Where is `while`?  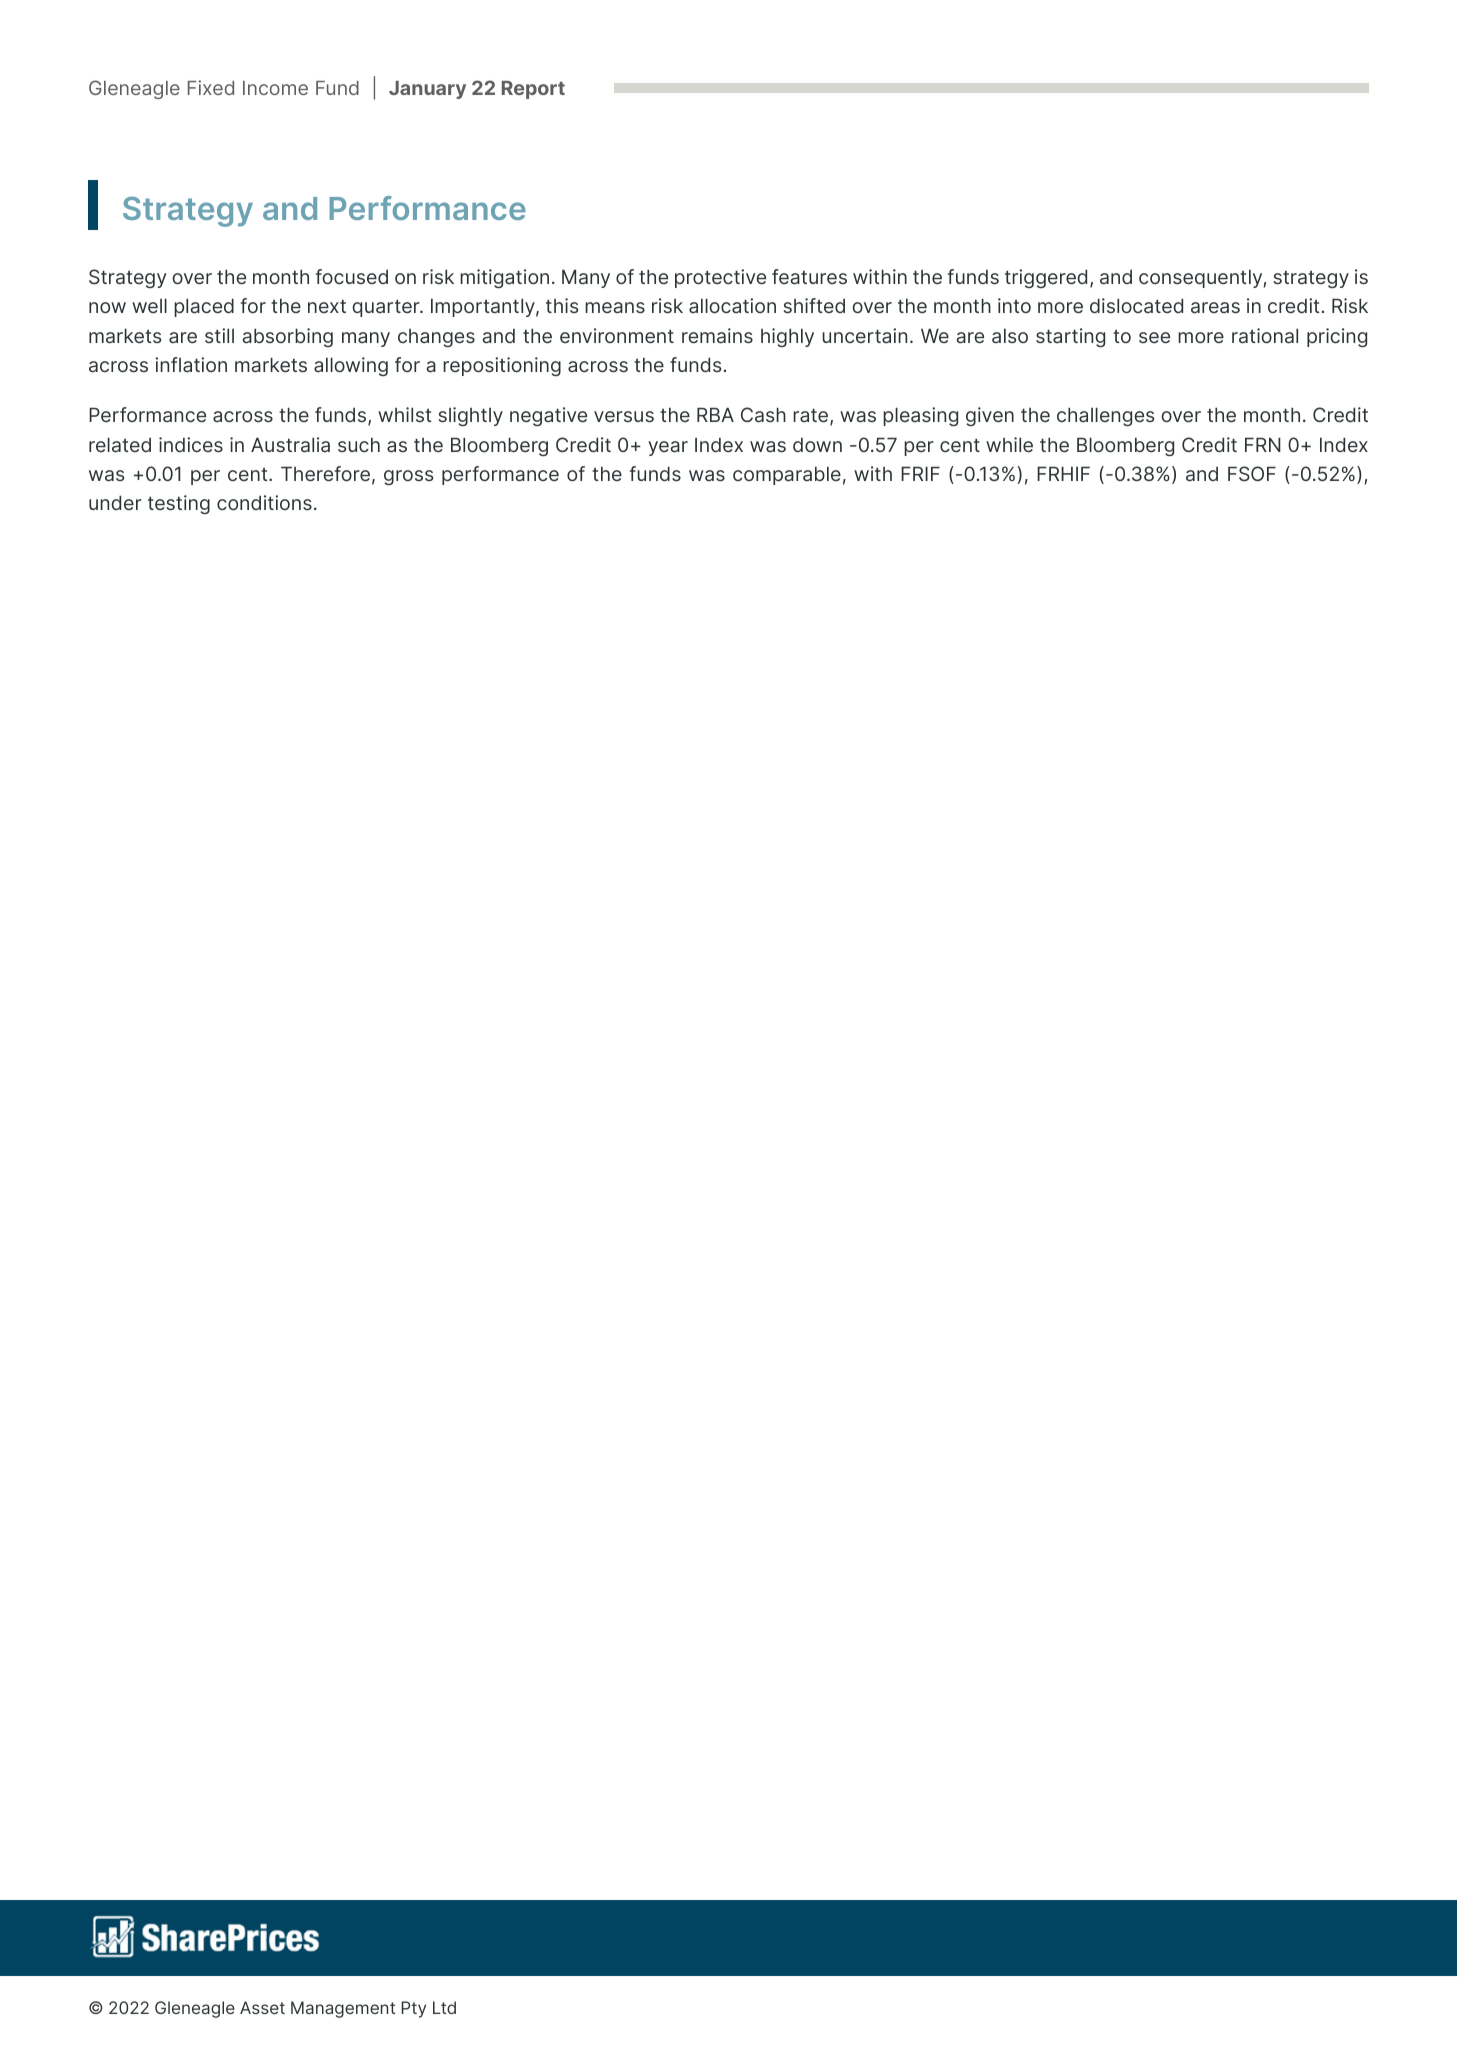 while is located at coordinates (1009, 444).
